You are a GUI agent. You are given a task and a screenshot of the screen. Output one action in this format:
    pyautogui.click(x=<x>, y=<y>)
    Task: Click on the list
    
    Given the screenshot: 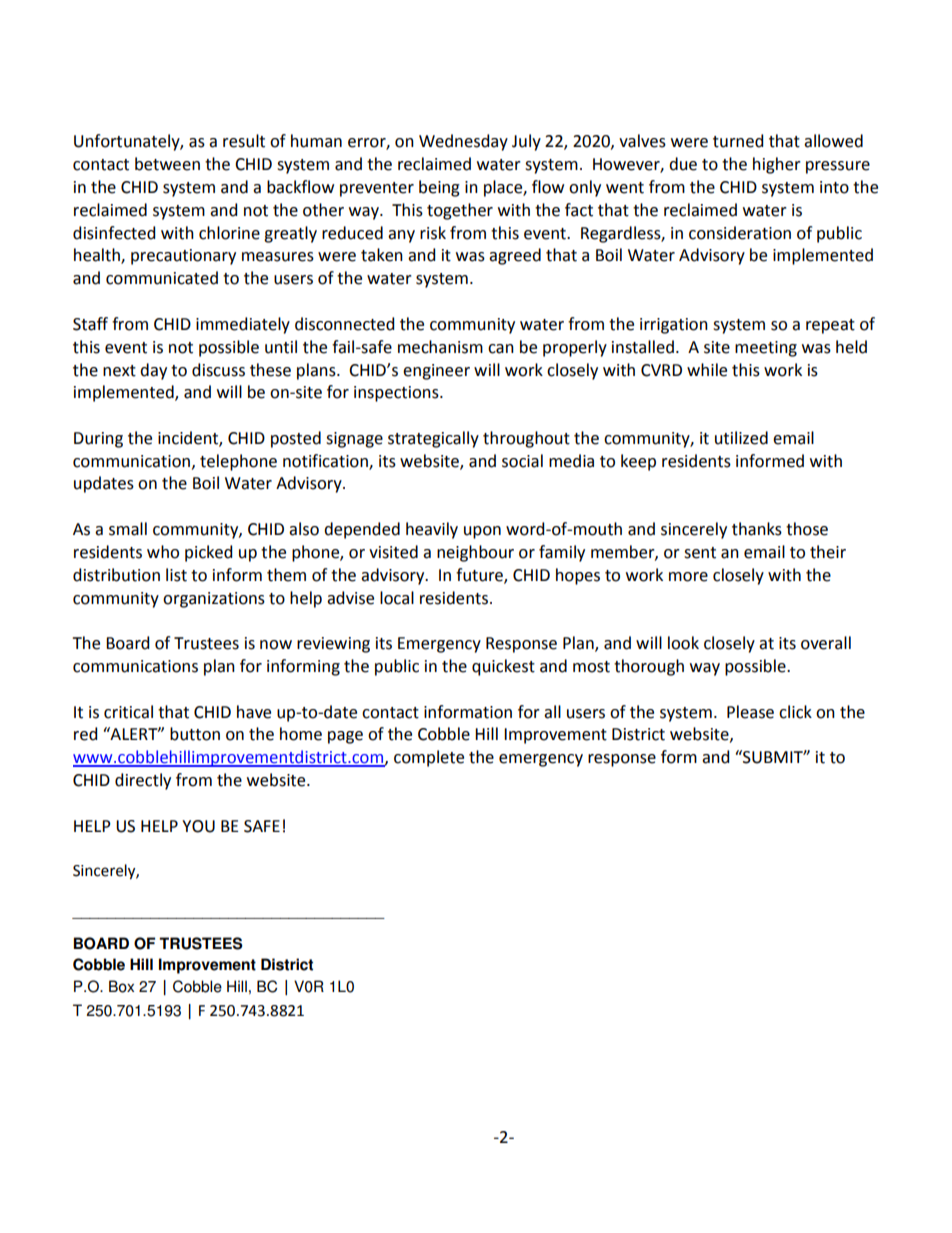 What is the action you would take?
    pyautogui.click(x=176, y=575)
